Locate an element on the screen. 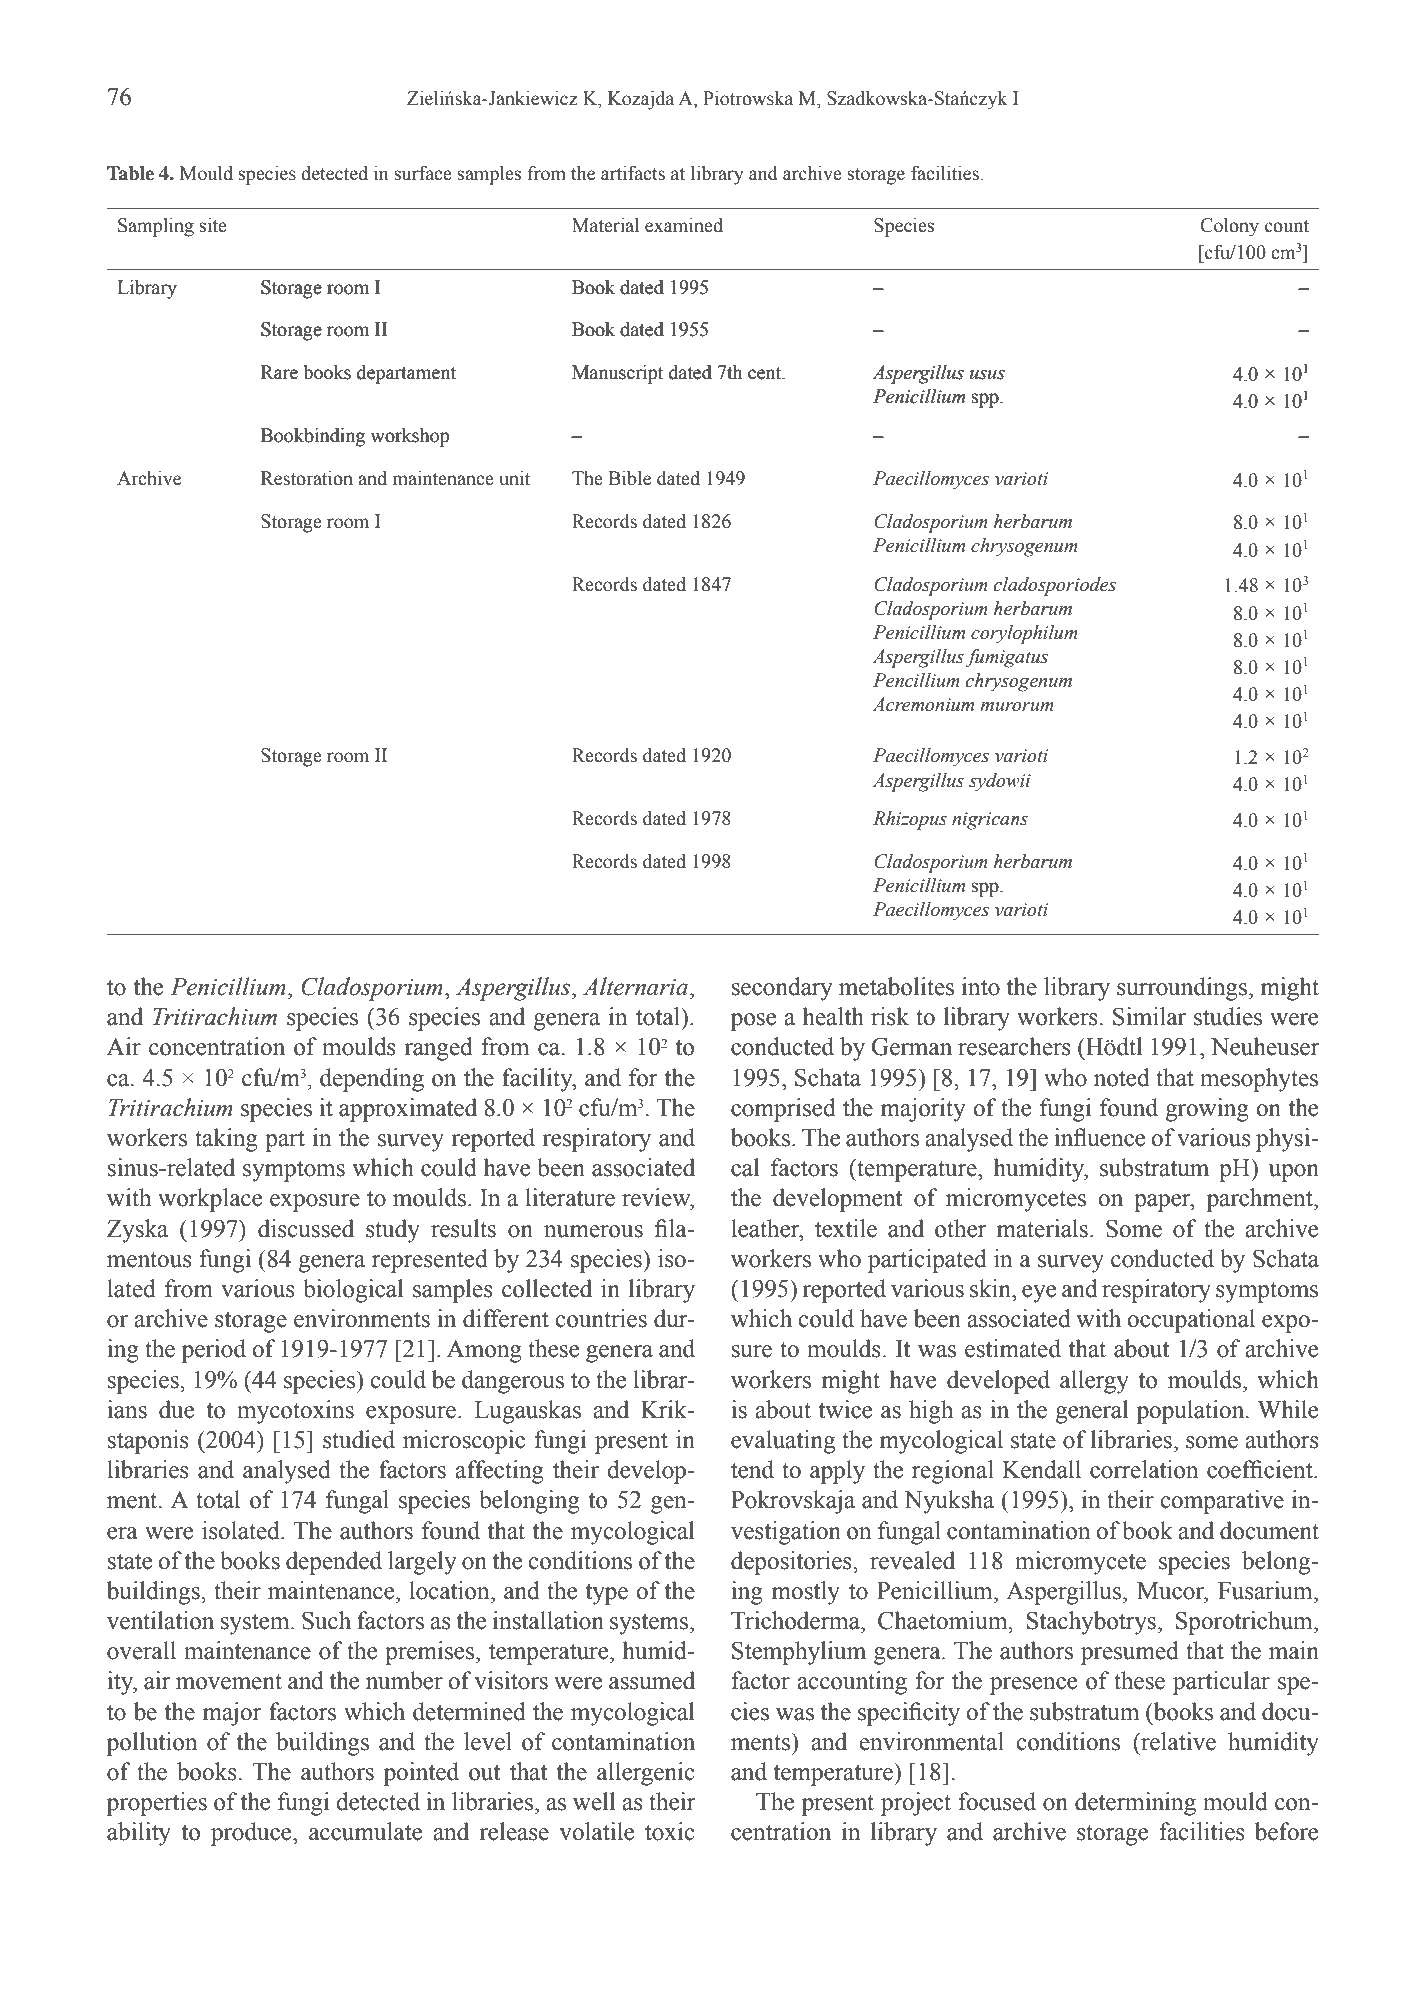 The width and height of the screenshot is (1426, 2004). Colony is located at coordinates (1229, 227).
